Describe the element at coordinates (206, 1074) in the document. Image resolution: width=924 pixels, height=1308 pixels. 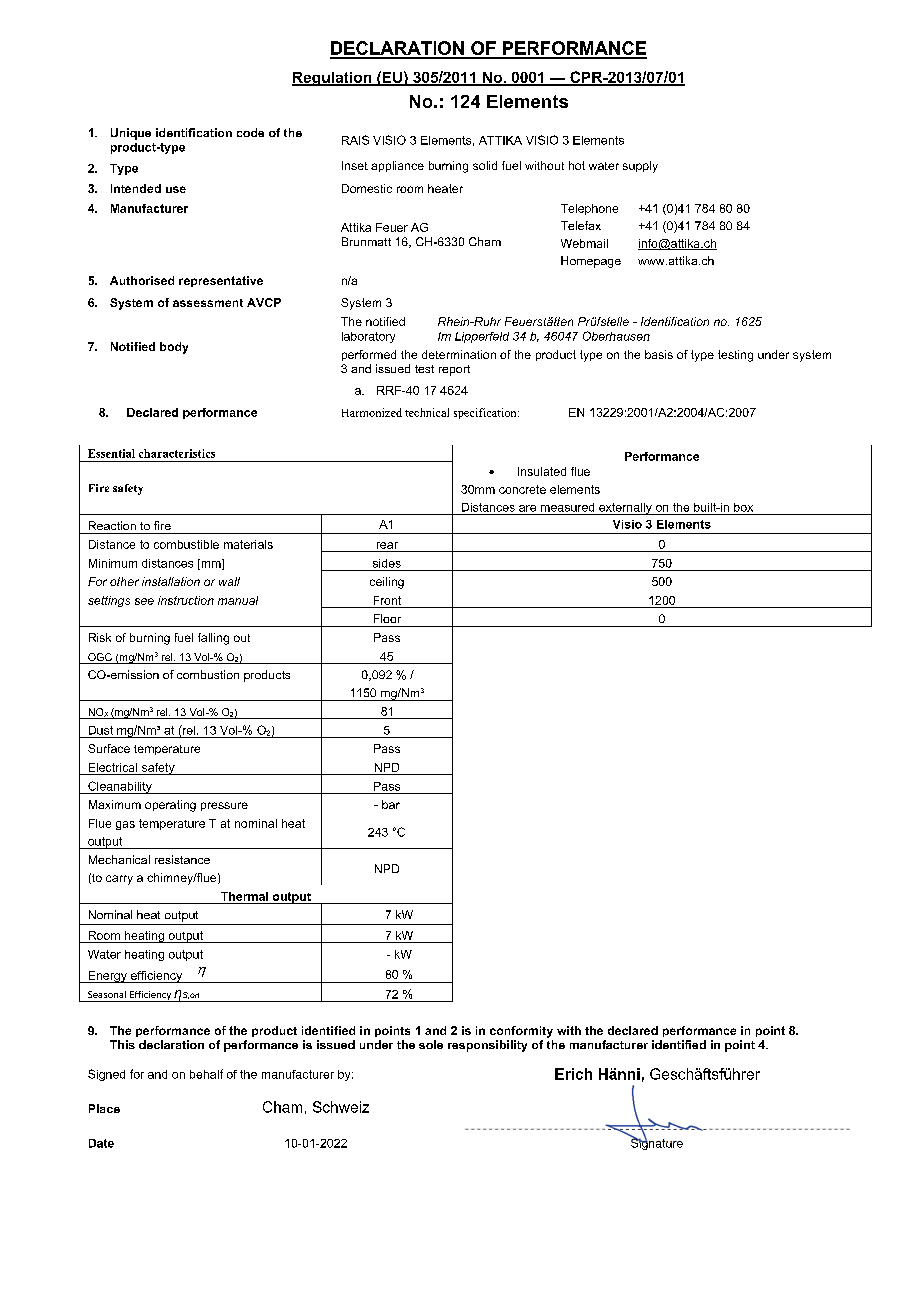
I see `behalf` at that location.
